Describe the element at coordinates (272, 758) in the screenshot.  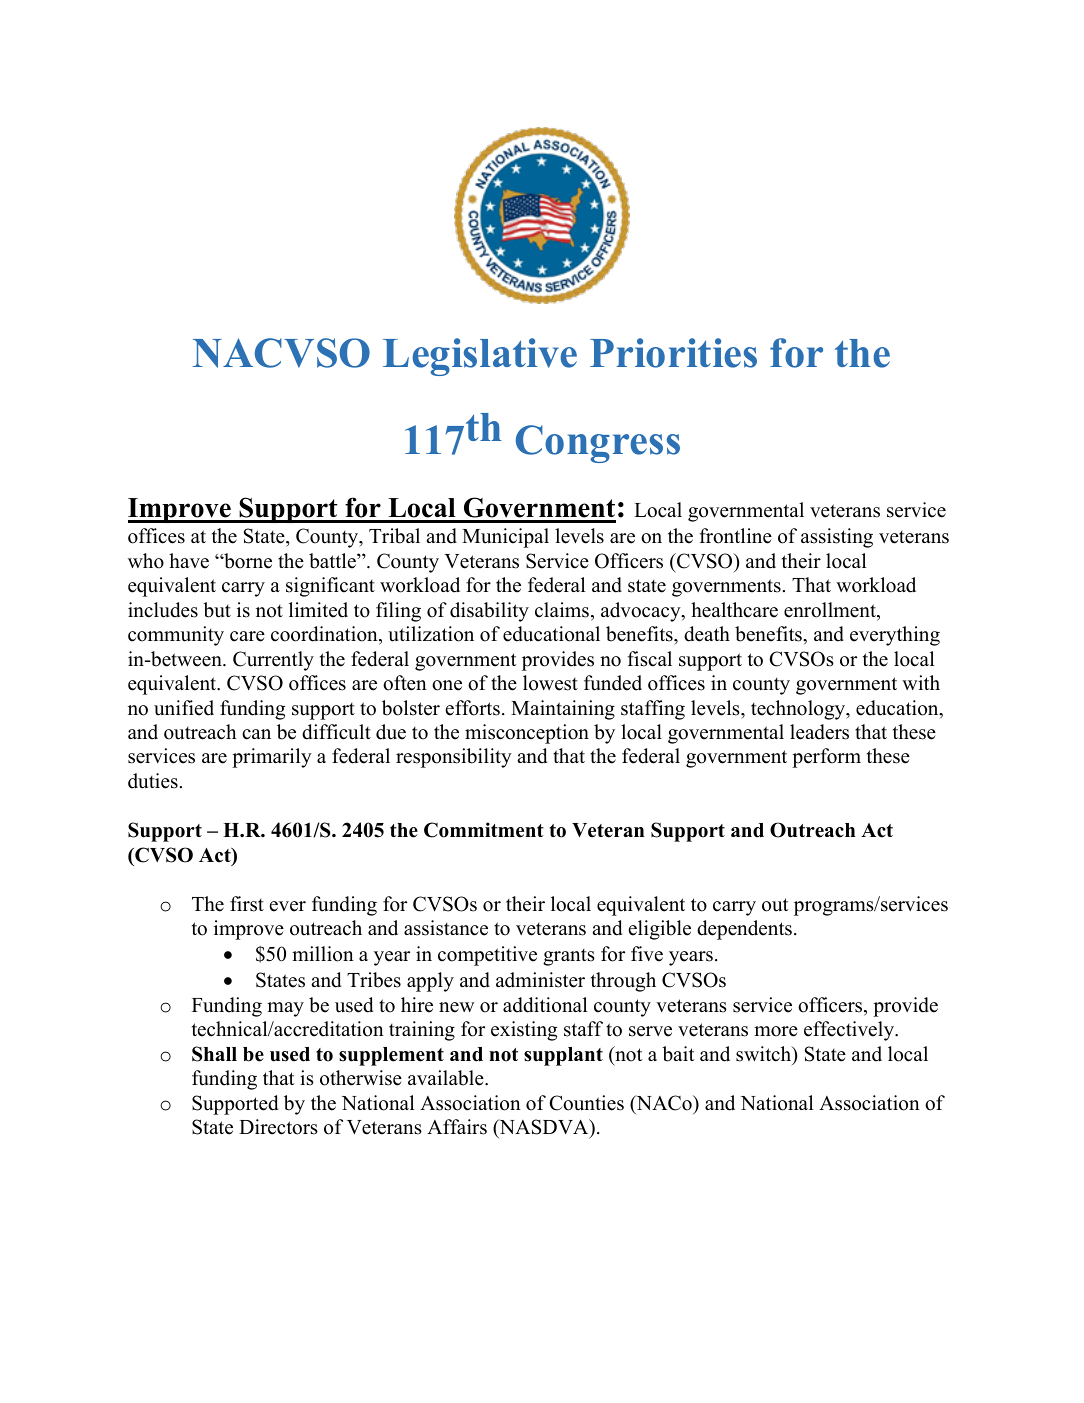
I see `primarily` at that location.
